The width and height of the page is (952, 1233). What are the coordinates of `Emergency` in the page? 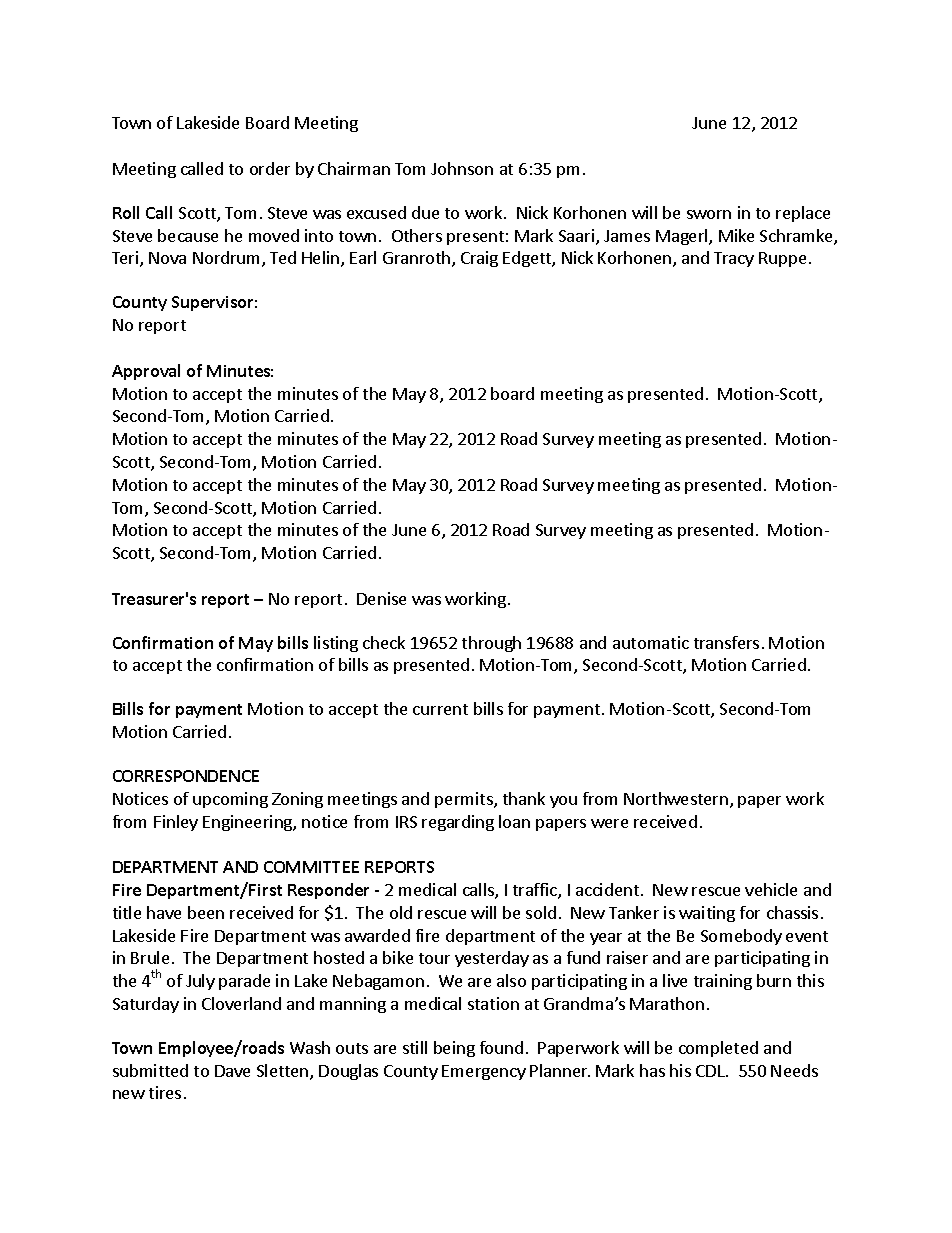 It's located at (484, 1072).
